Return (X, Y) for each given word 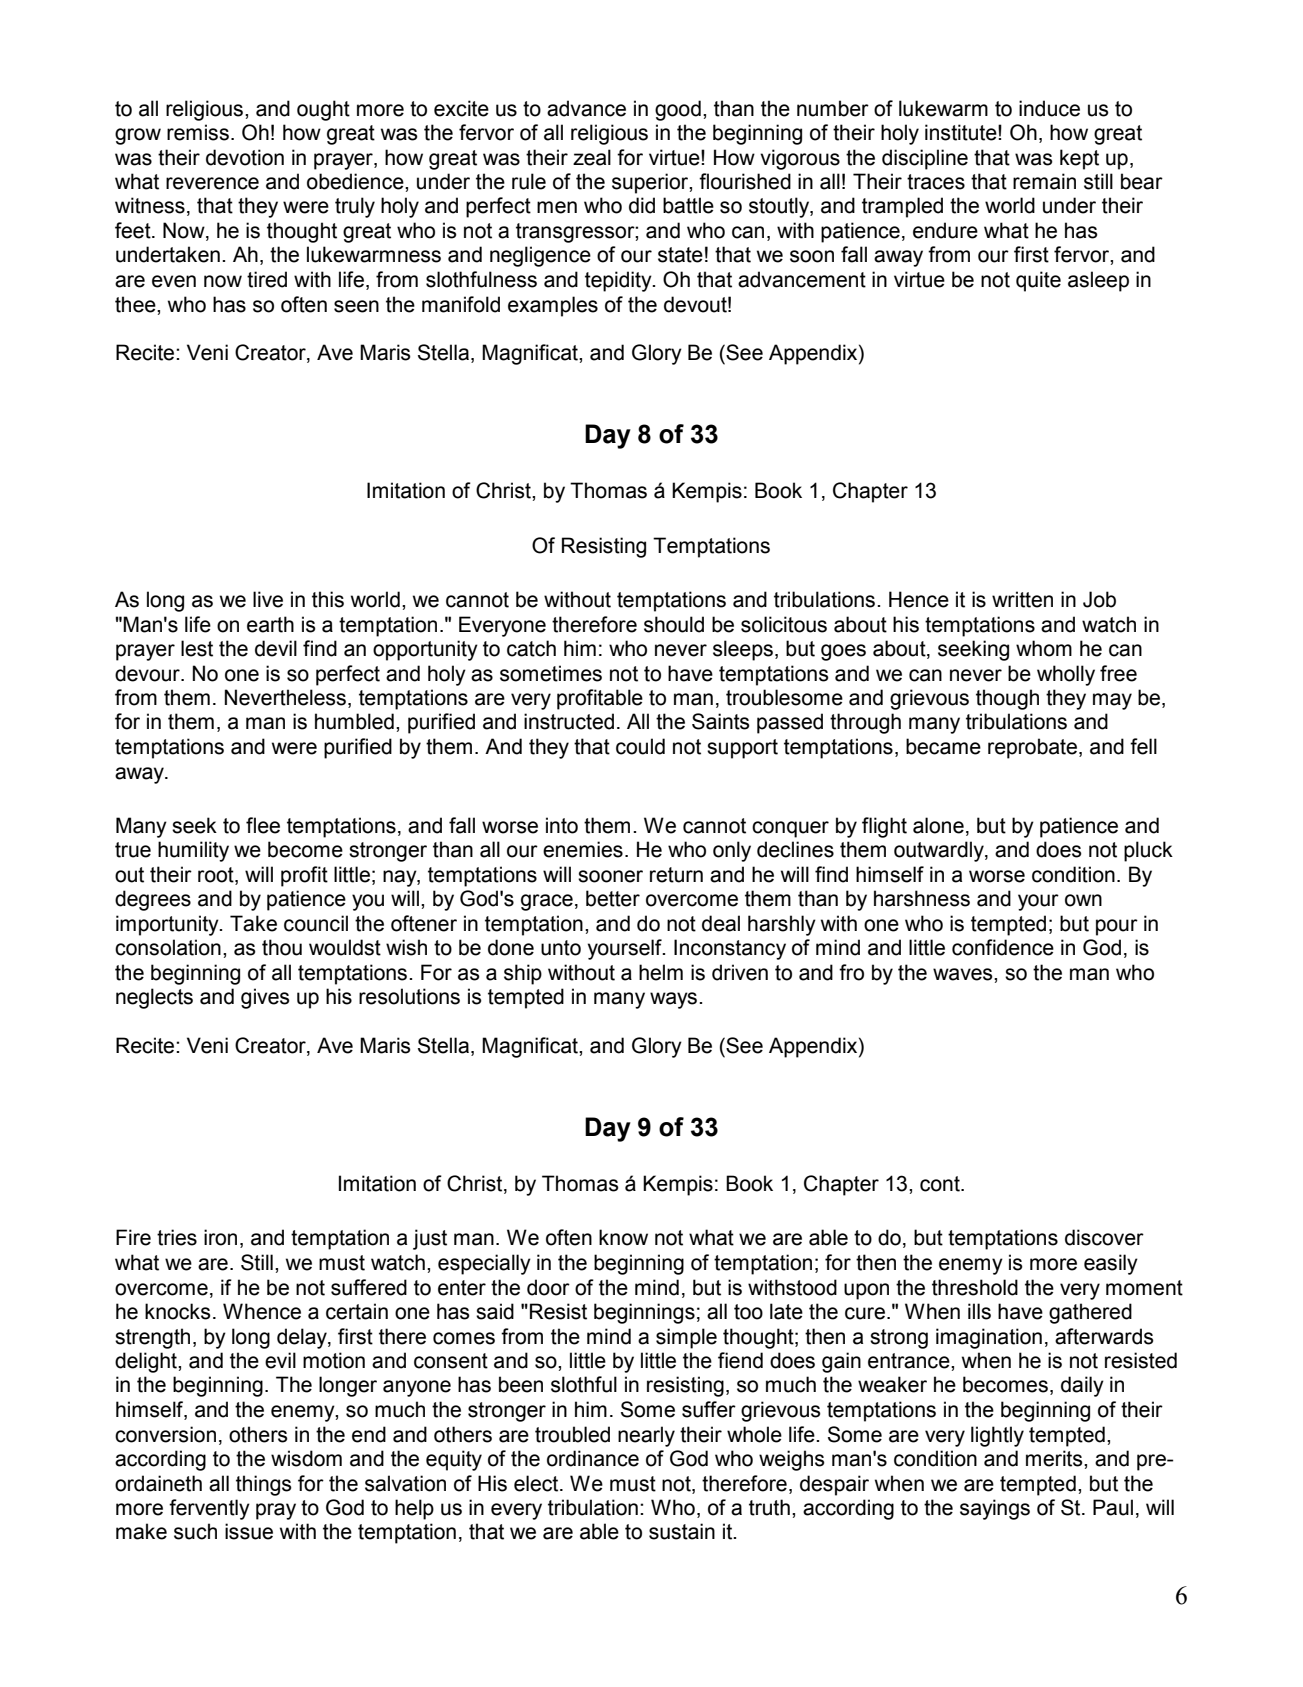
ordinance (593, 1458)
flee (263, 825)
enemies (583, 849)
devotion (245, 157)
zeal (592, 157)
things (264, 1485)
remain (1044, 181)
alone (938, 825)
